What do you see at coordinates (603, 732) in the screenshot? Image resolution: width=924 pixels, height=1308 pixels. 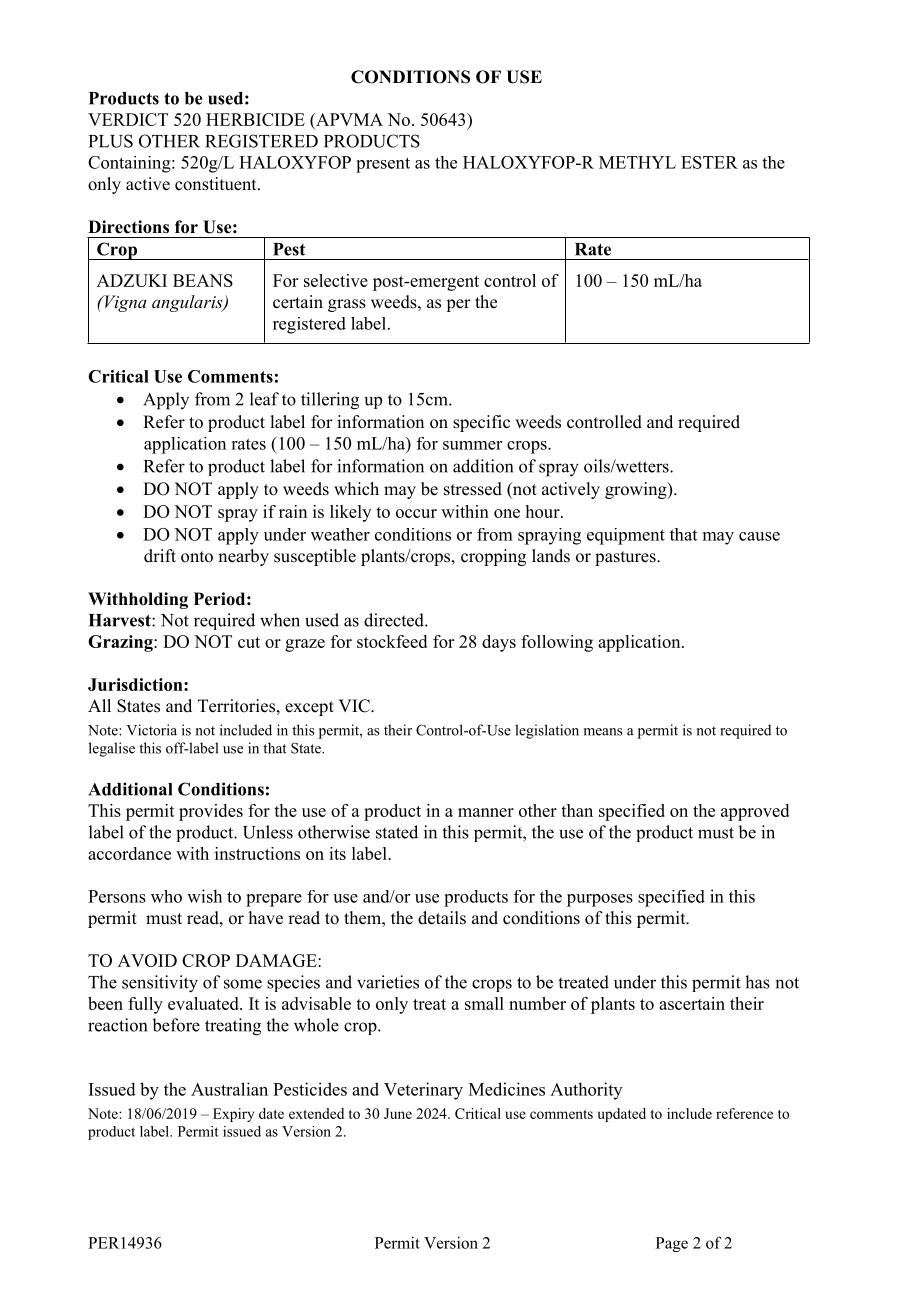 I see `means` at bounding box center [603, 732].
